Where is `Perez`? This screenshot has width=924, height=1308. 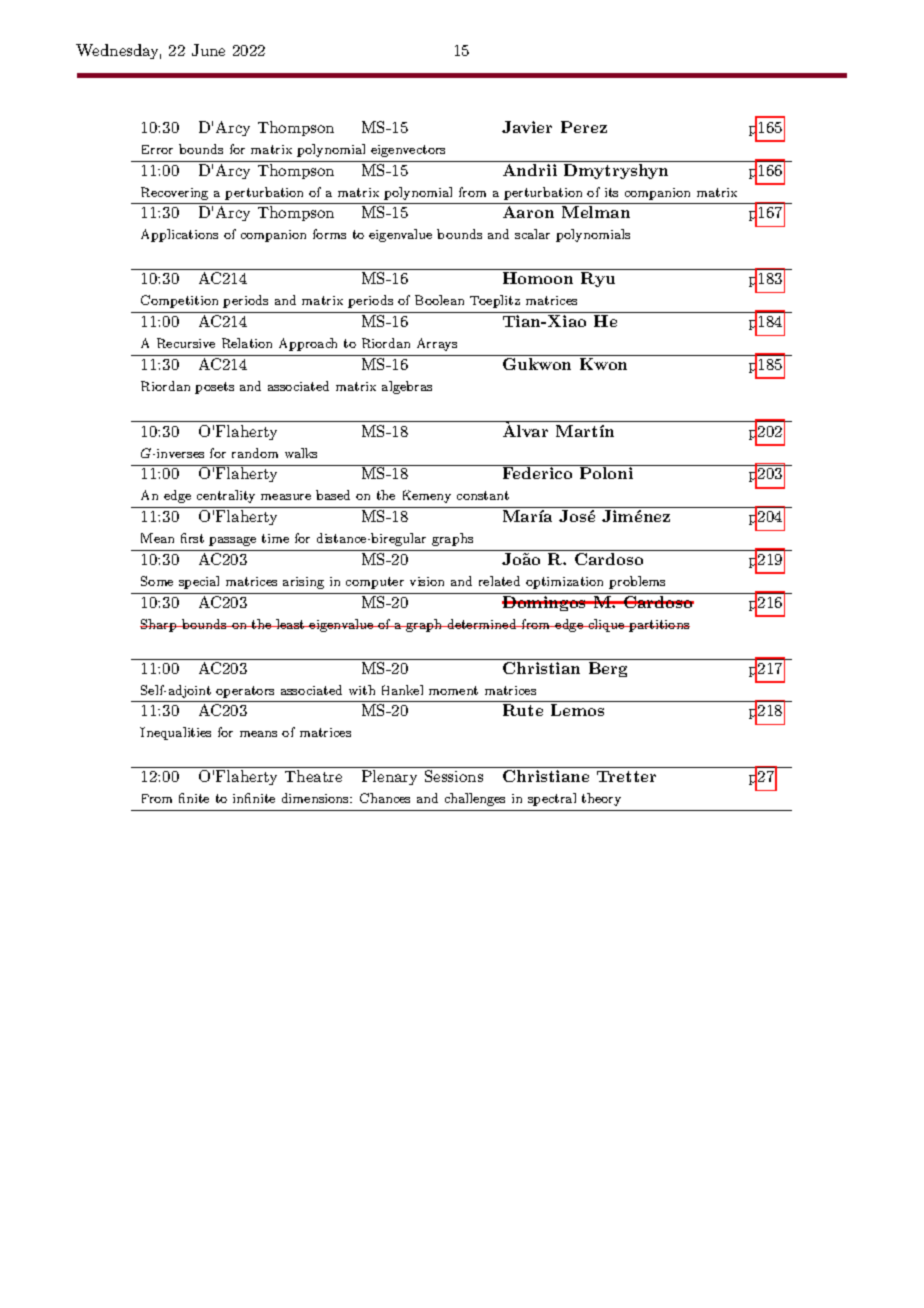
Perez is located at coordinates (584, 127).
